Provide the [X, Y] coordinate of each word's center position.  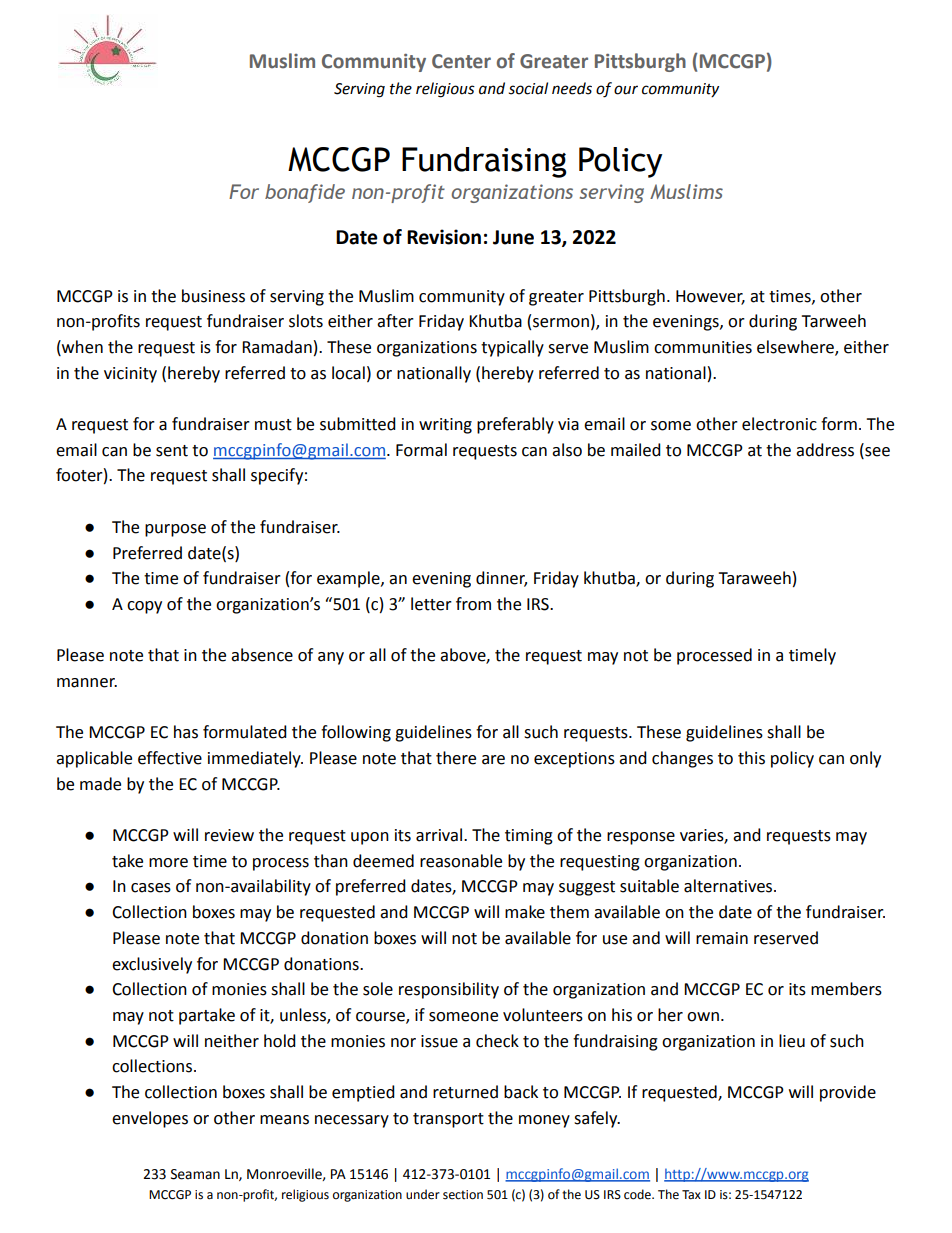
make [525, 912]
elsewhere [796, 348]
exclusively [152, 965]
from [473, 604]
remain [722, 938]
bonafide [305, 193]
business [213, 296]
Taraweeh [754, 578]
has [186, 732]
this [751, 758]
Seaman [195, 1174]
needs [572, 88]
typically [512, 348]
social [528, 88]
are [493, 760]
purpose [175, 530]
